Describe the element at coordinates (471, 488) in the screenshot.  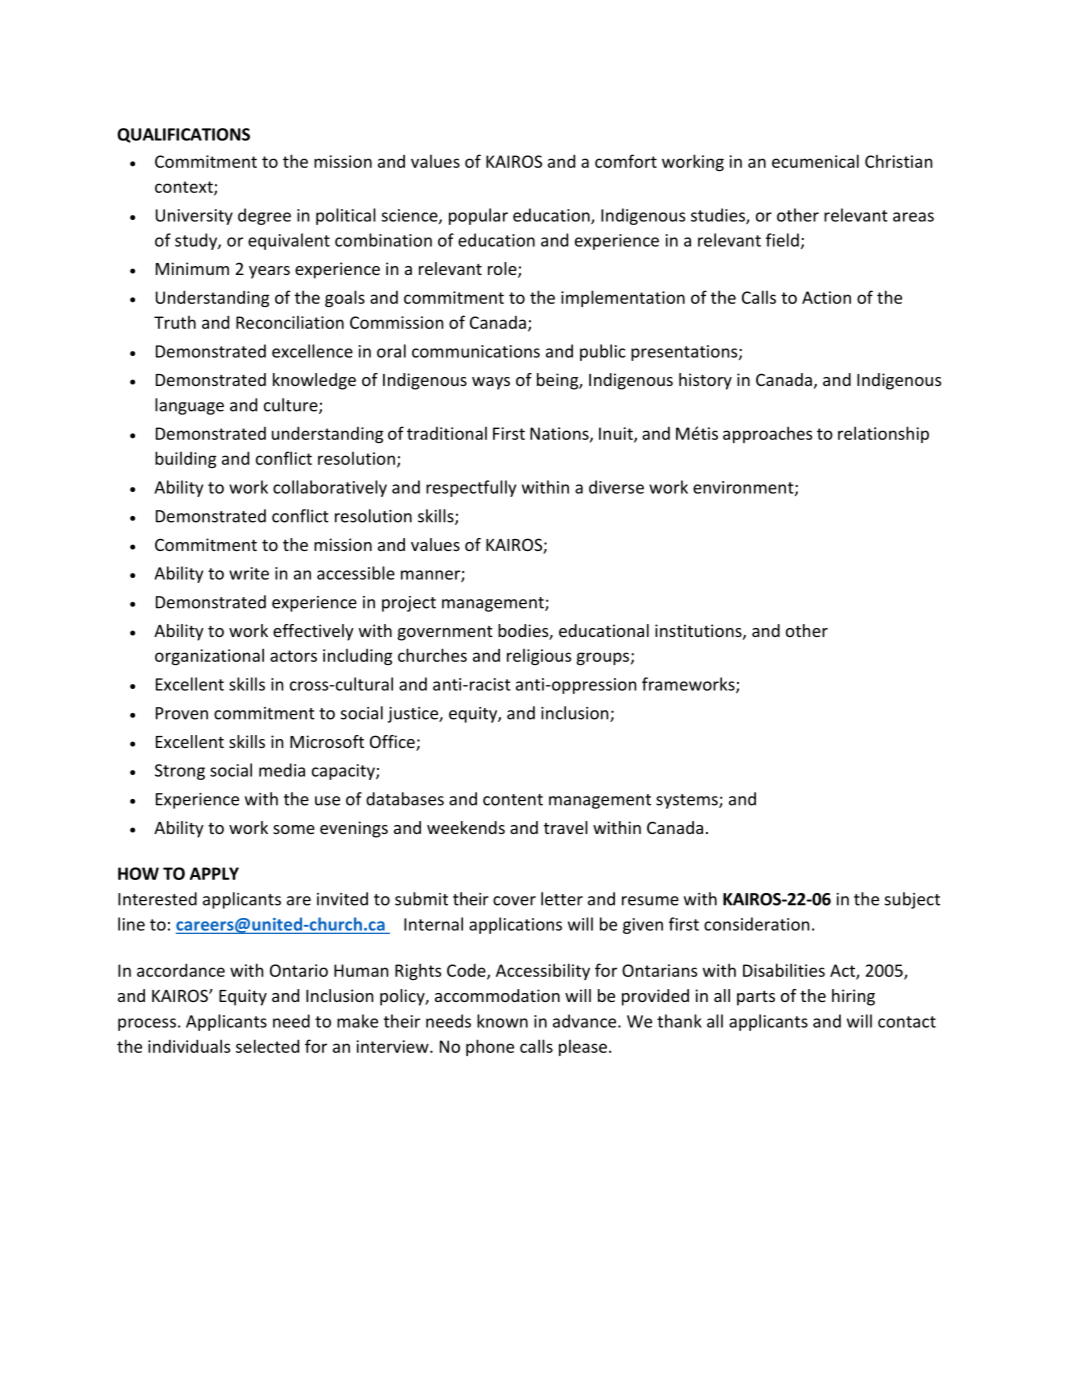
I see `respectfully` at that location.
